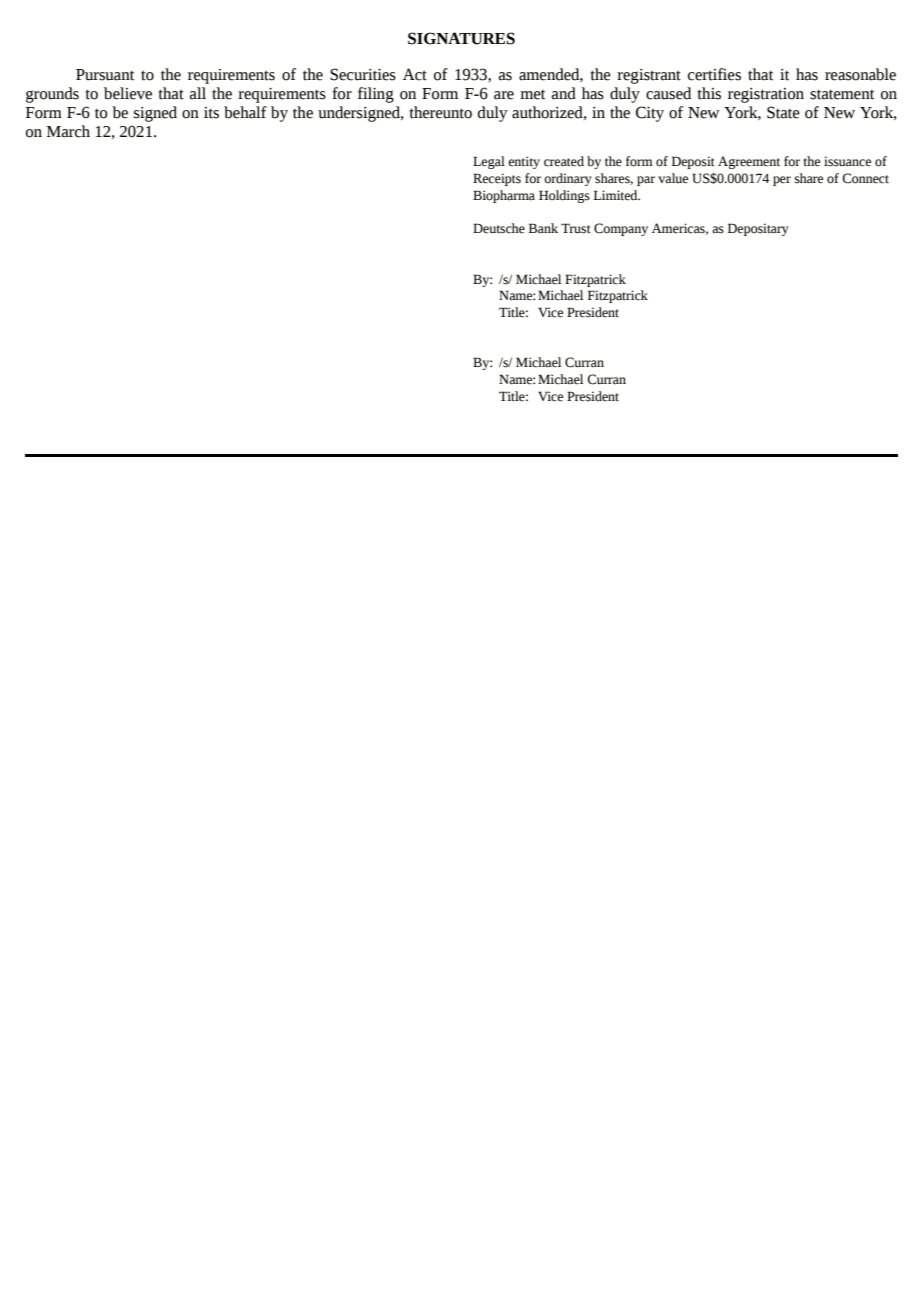  Describe the element at coordinates (461, 38) in the image. I see `SIGNATURES` at that location.
